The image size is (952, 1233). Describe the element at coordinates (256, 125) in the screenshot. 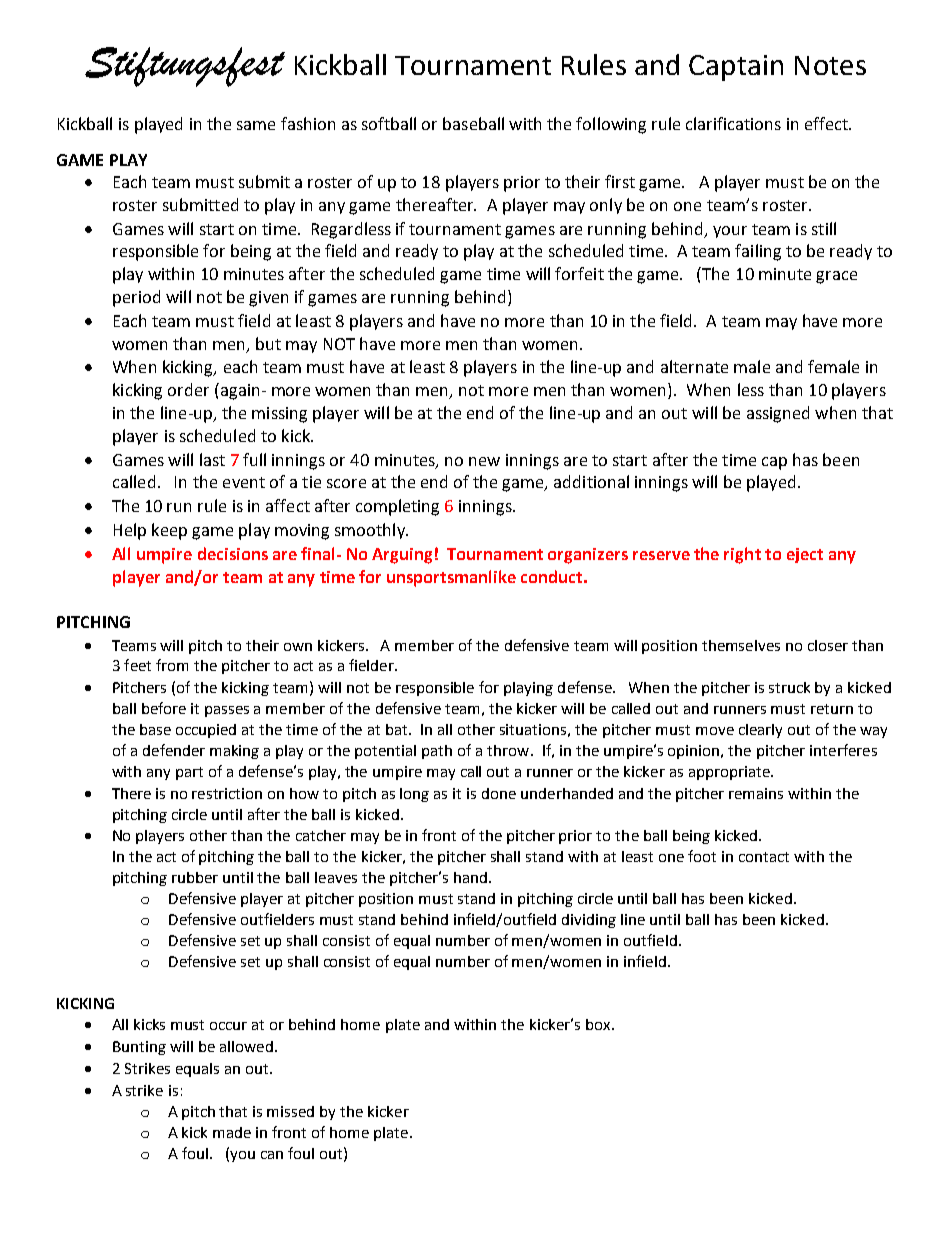

I see `same` at that location.
